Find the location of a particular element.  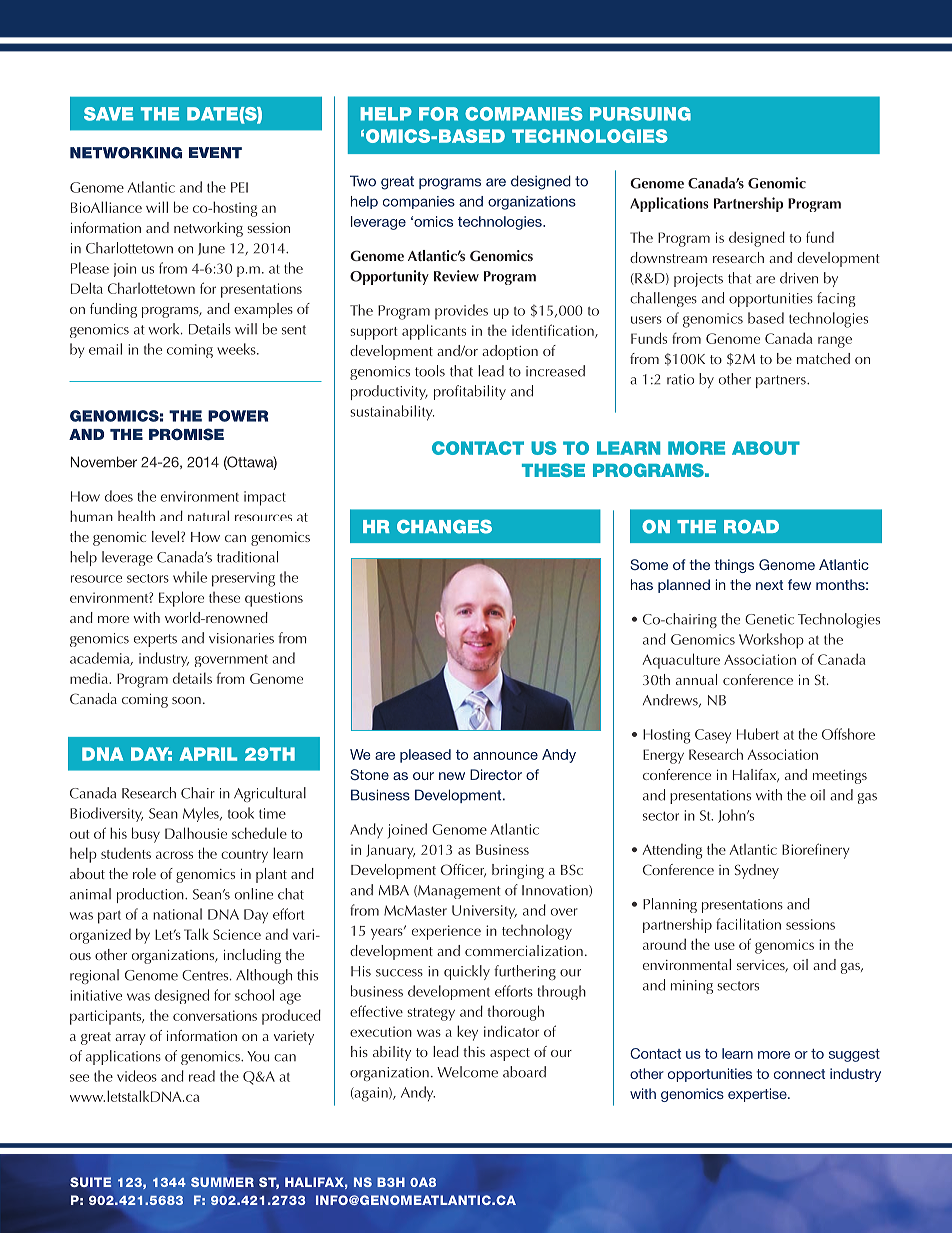

Summer is located at coordinates (222, 1182).
